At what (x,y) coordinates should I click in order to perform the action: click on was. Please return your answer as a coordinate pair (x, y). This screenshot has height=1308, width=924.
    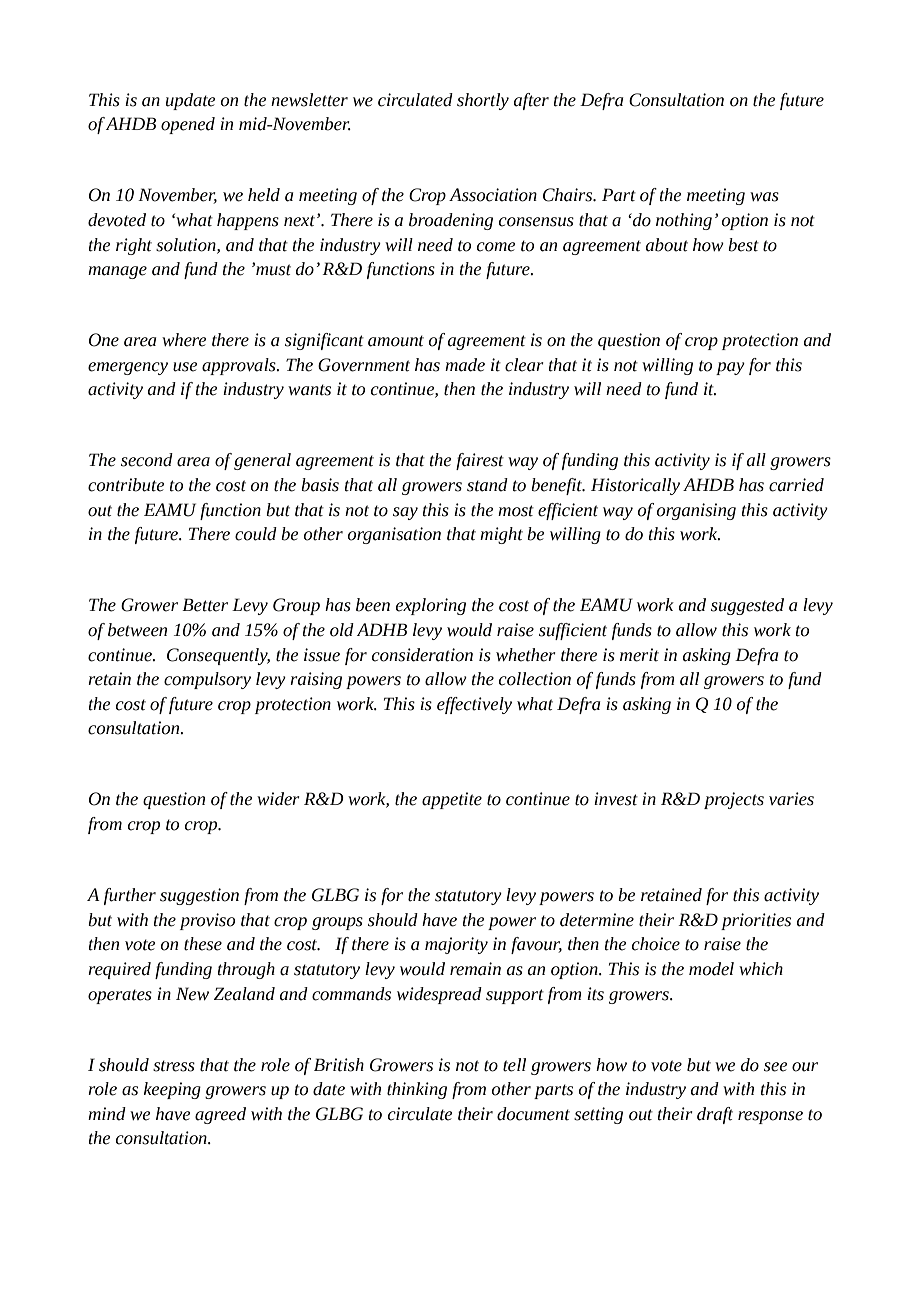
    Looking at the image, I should click on (764, 197).
